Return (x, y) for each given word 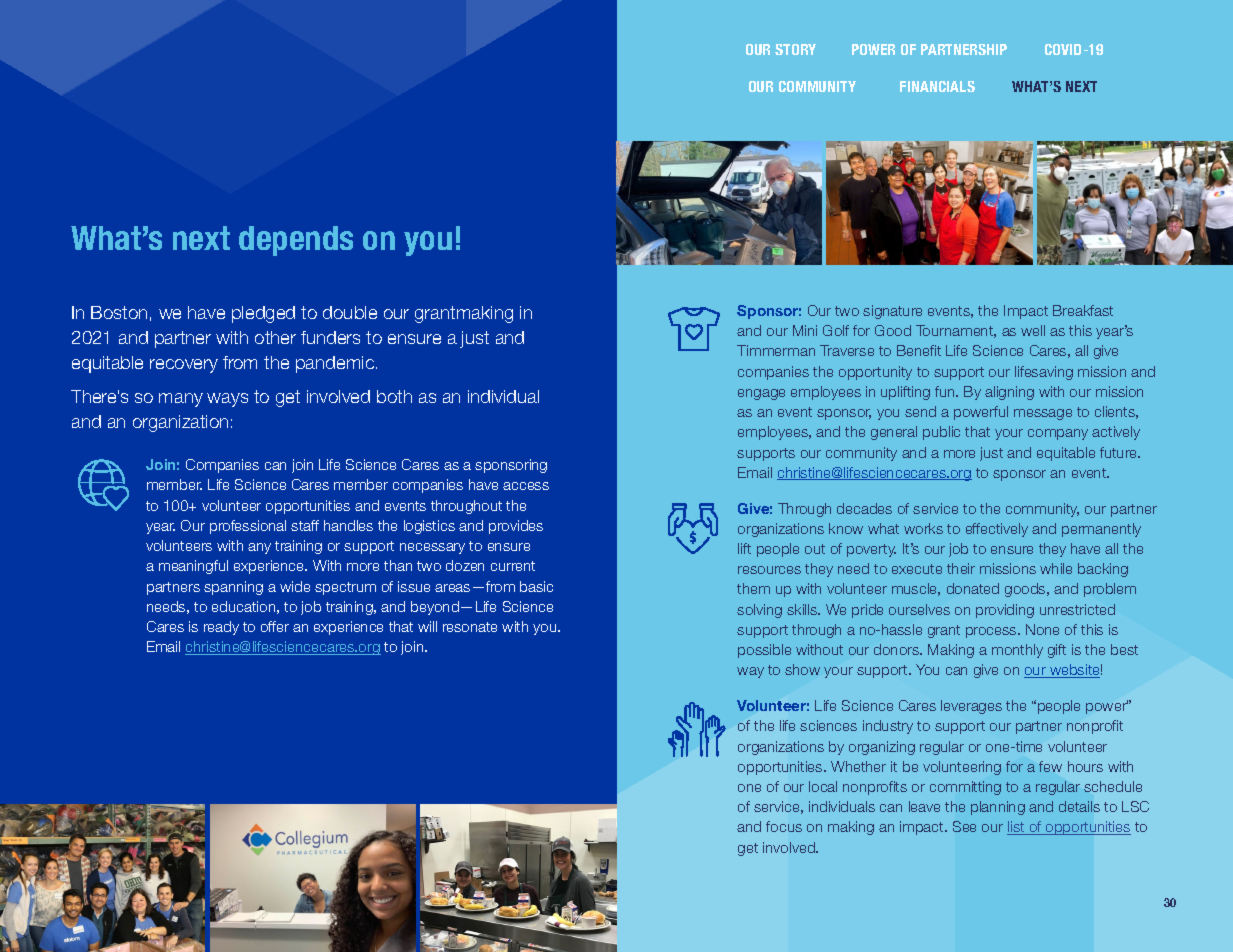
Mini (805, 330)
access (526, 486)
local (823, 786)
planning (998, 808)
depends (296, 241)
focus (784, 826)
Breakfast (1083, 310)
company (1058, 434)
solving (759, 611)
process (992, 632)
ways (227, 400)
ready (221, 628)
